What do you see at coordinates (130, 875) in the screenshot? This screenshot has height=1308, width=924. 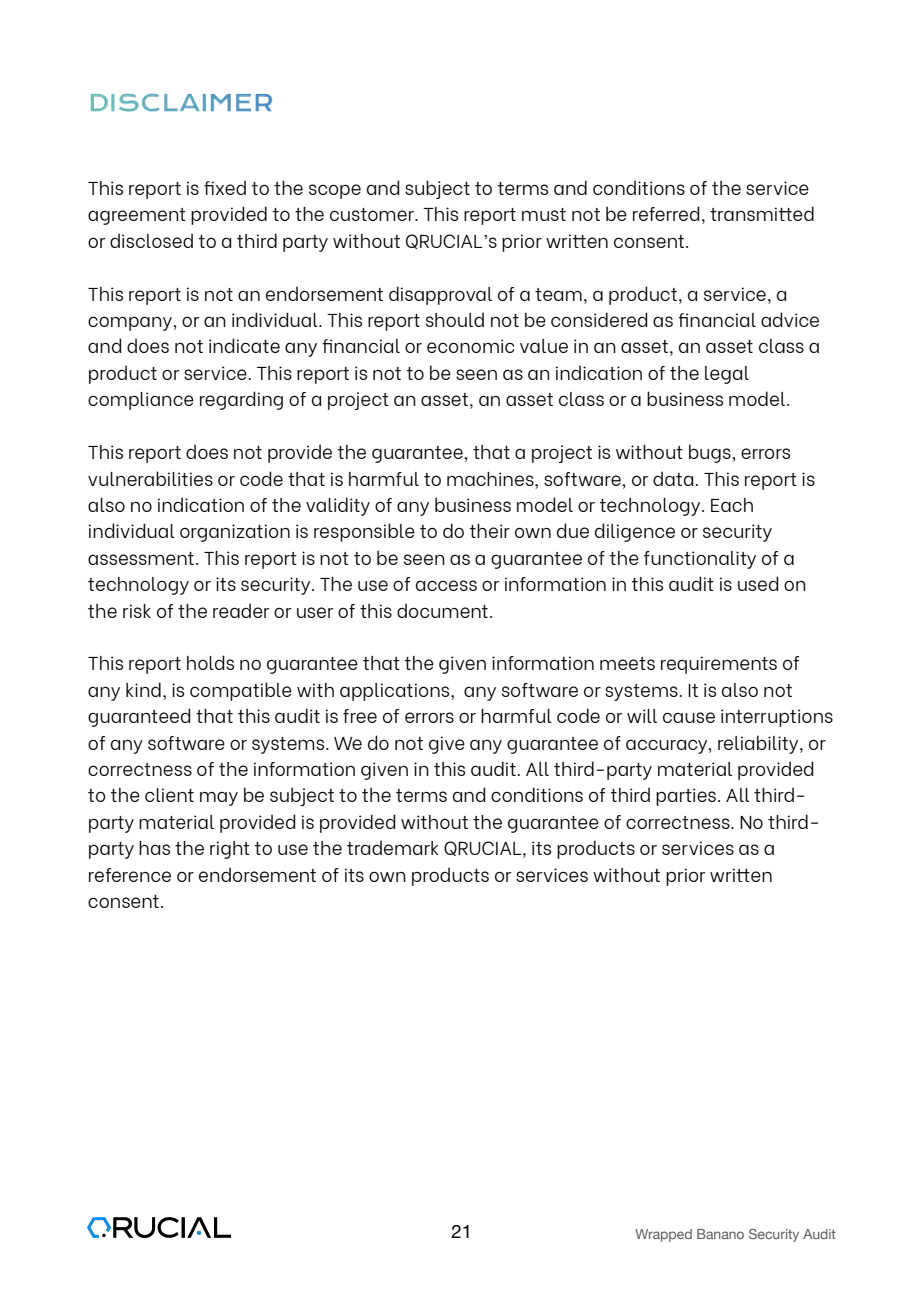 I see `reference` at bounding box center [130, 875].
